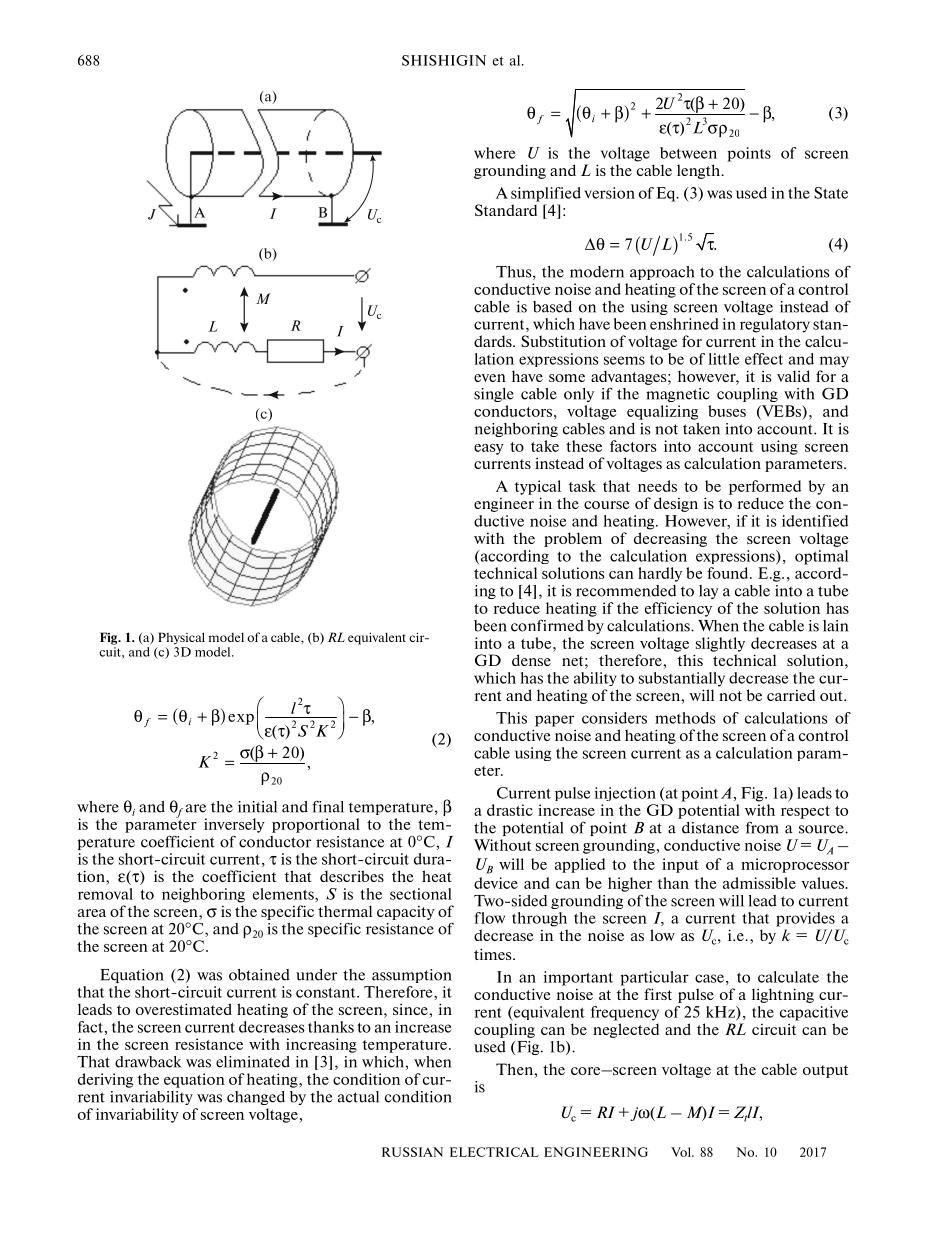  Describe the element at coordinates (510, 810) in the screenshot. I see `drastic` at that location.
